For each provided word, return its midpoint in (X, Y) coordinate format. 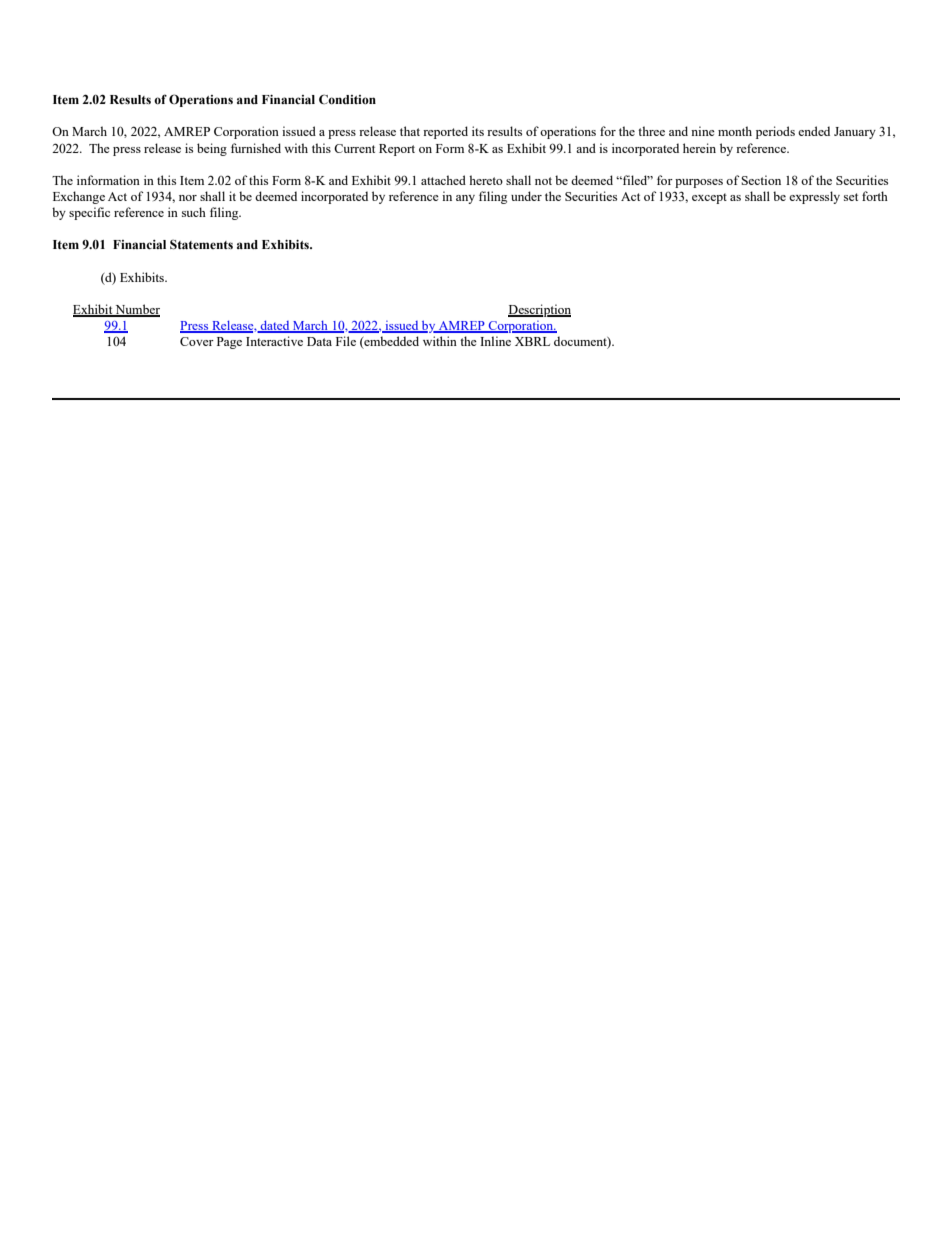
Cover (197, 341)
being (212, 149)
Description (539, 310)
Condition (347, 99)
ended (814, 131)
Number (137, 310)
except (709, 198)
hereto (486, 180)
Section (761, 180)
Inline (495, 341)
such (194, 212)
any (465, 199)
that (410, 131)
